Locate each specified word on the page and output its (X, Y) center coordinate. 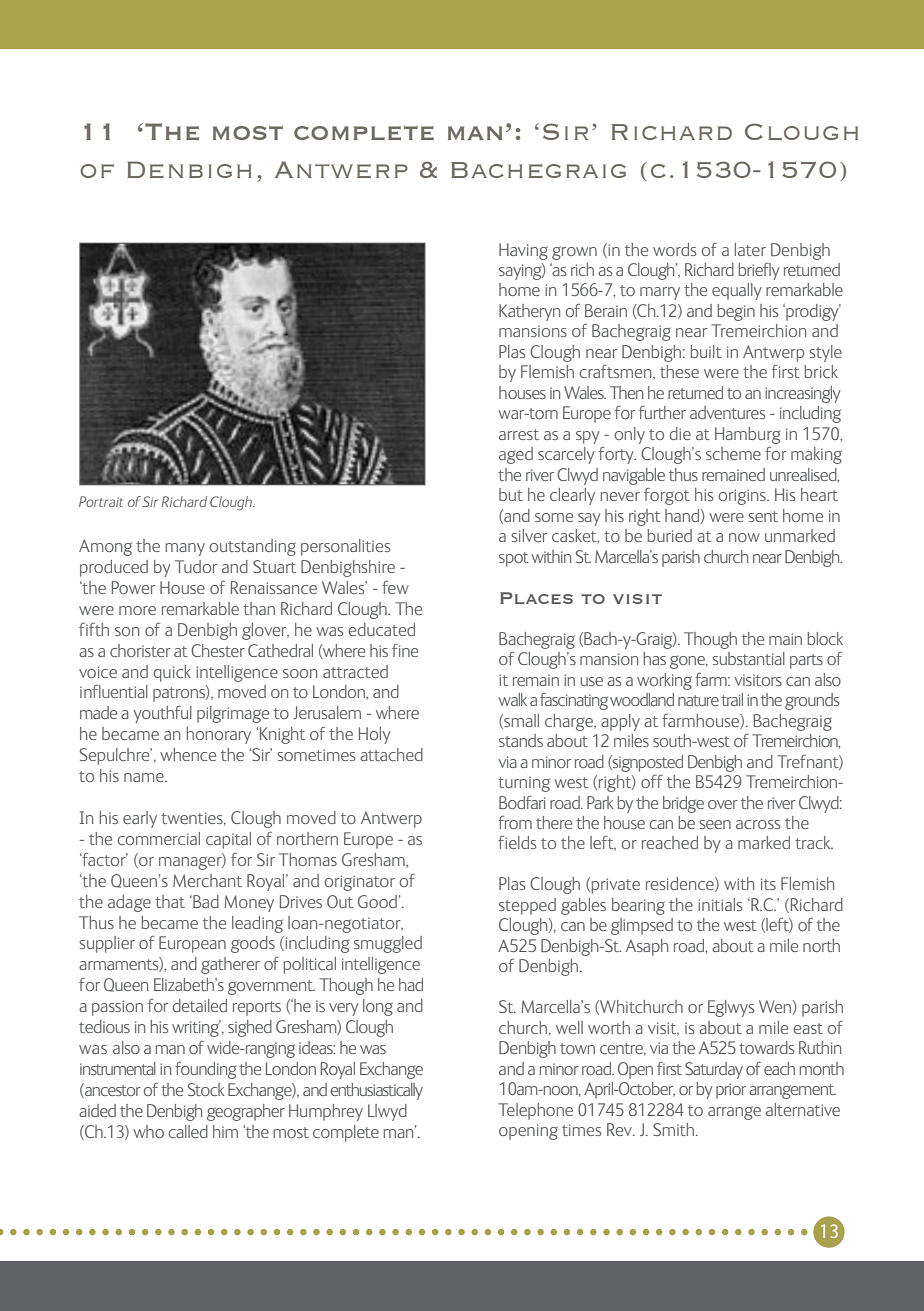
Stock (206, 1089)
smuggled (388, 944)
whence (188, 754)
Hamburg (748, 435)
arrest (519, 434)
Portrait (101, 501)
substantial (748, 658)
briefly (759, 271)
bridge (683, 804)
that (170, 901)
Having (523, 251)
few (395, 587)
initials (720, 904)
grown (574, 253)
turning (524, 784)
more (137, 610)
